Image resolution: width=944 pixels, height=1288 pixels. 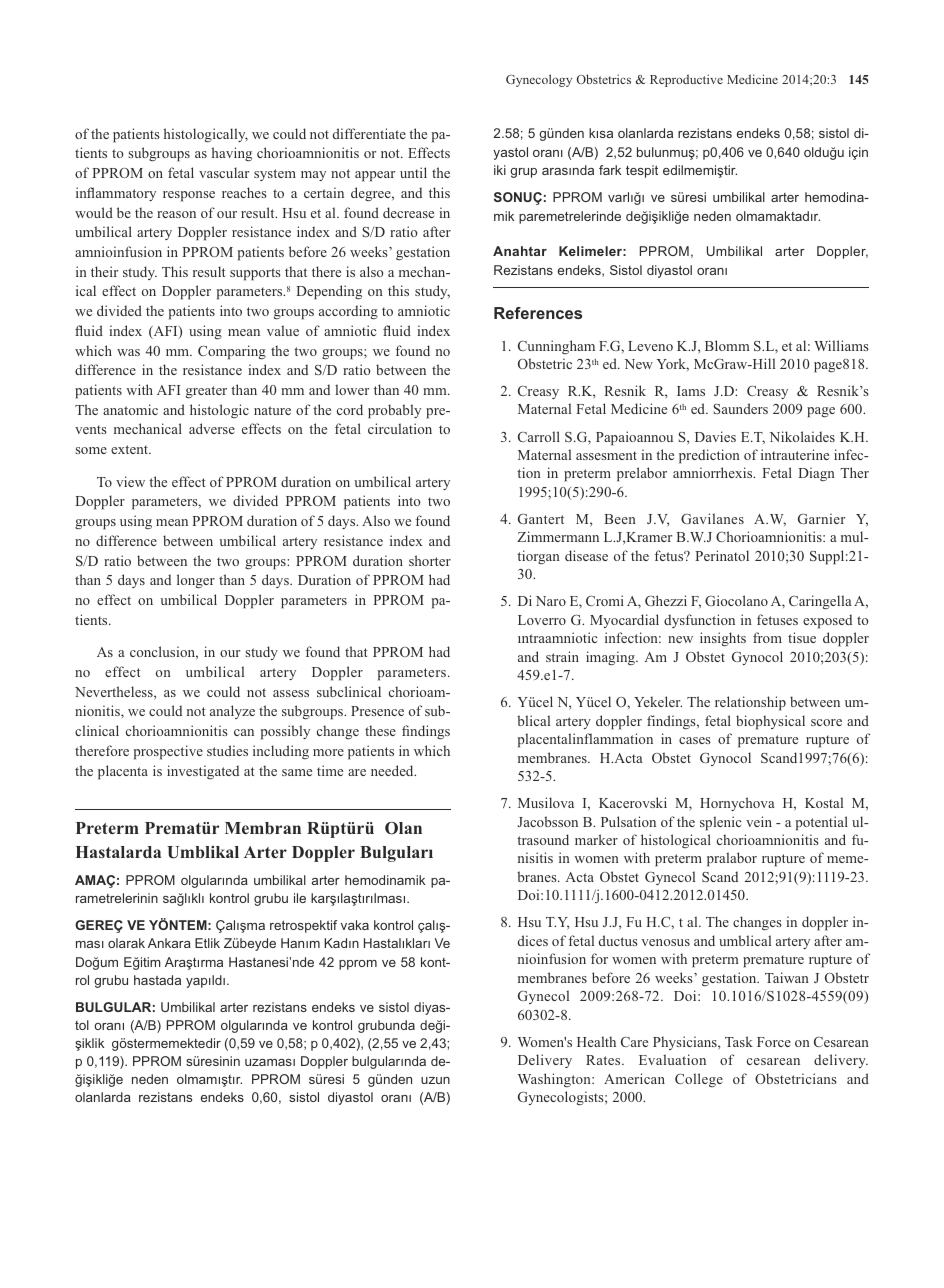 What do you see at coordinates (596, 1041) in the image?
I see `Health` at bounding box center [596, 1041].
